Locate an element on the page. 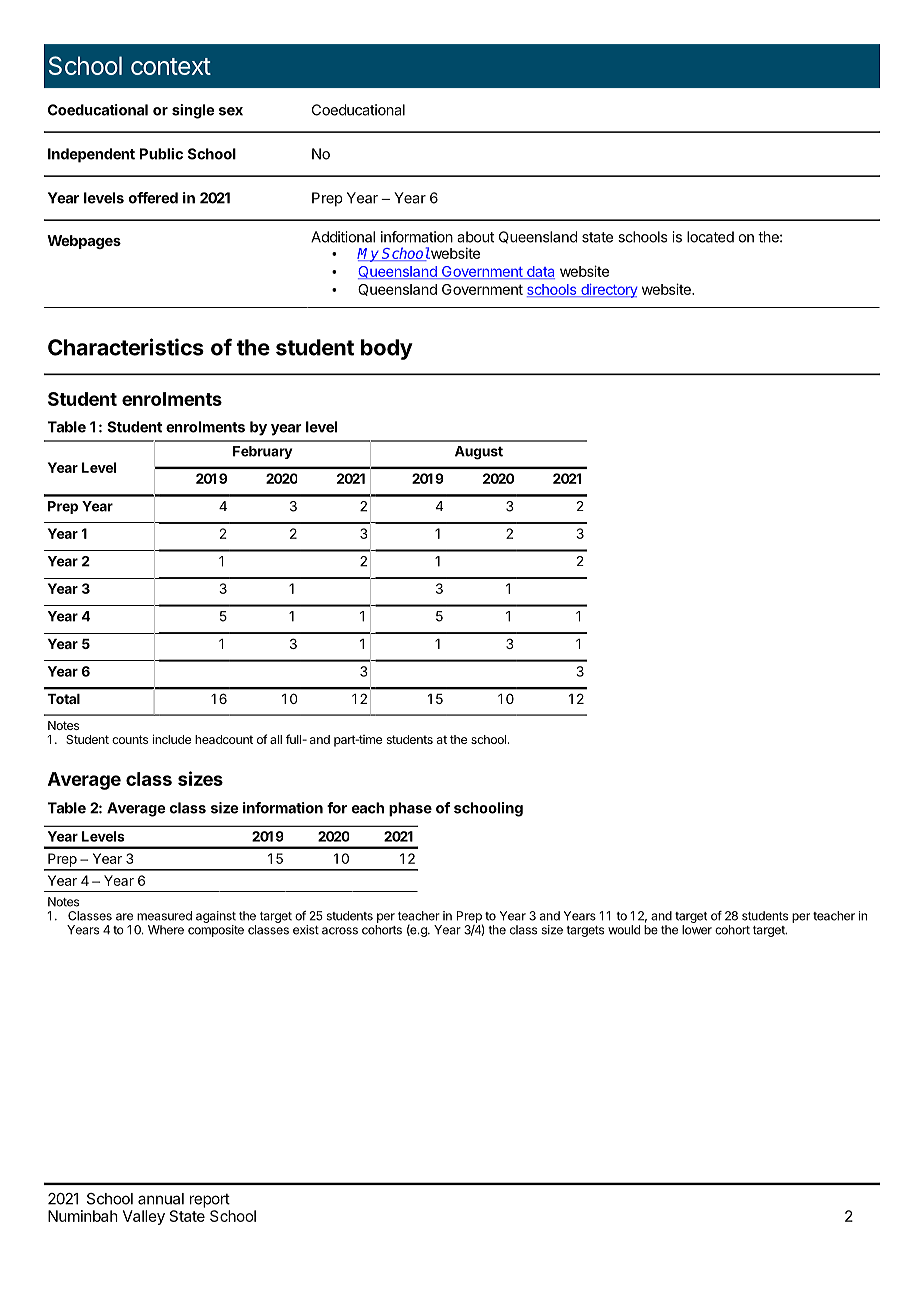 The width and height of the image is (924, 1308). context is located at coordinates (171, 66).
